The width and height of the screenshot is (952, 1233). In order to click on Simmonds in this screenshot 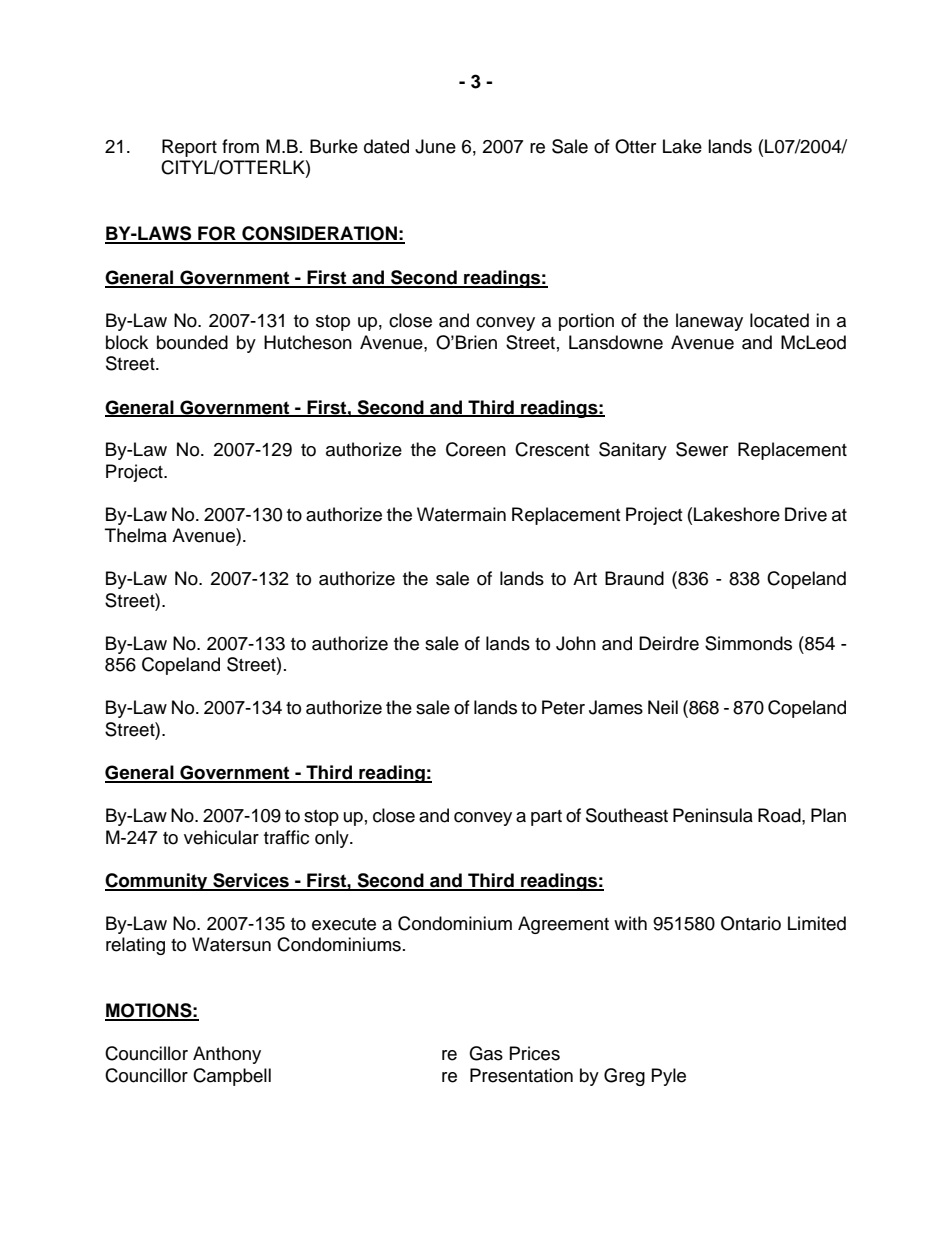, I will do `click(748, 643)`.
